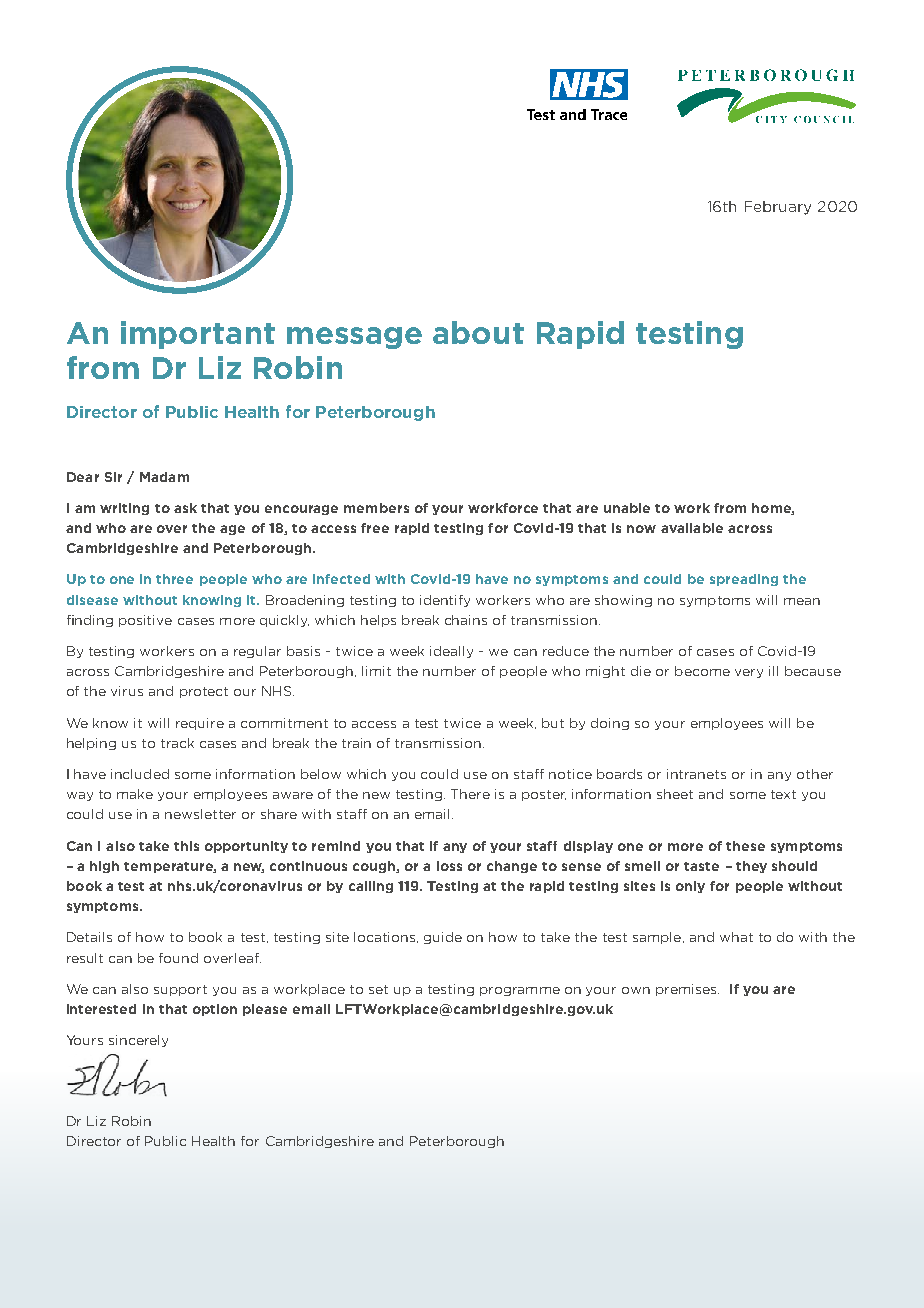 Image resolution: width=924 pixels, height=1308 pixels. What do you see at coordinates (180, 990) in the image?
I see `support` at bounding box center [180, 990].
